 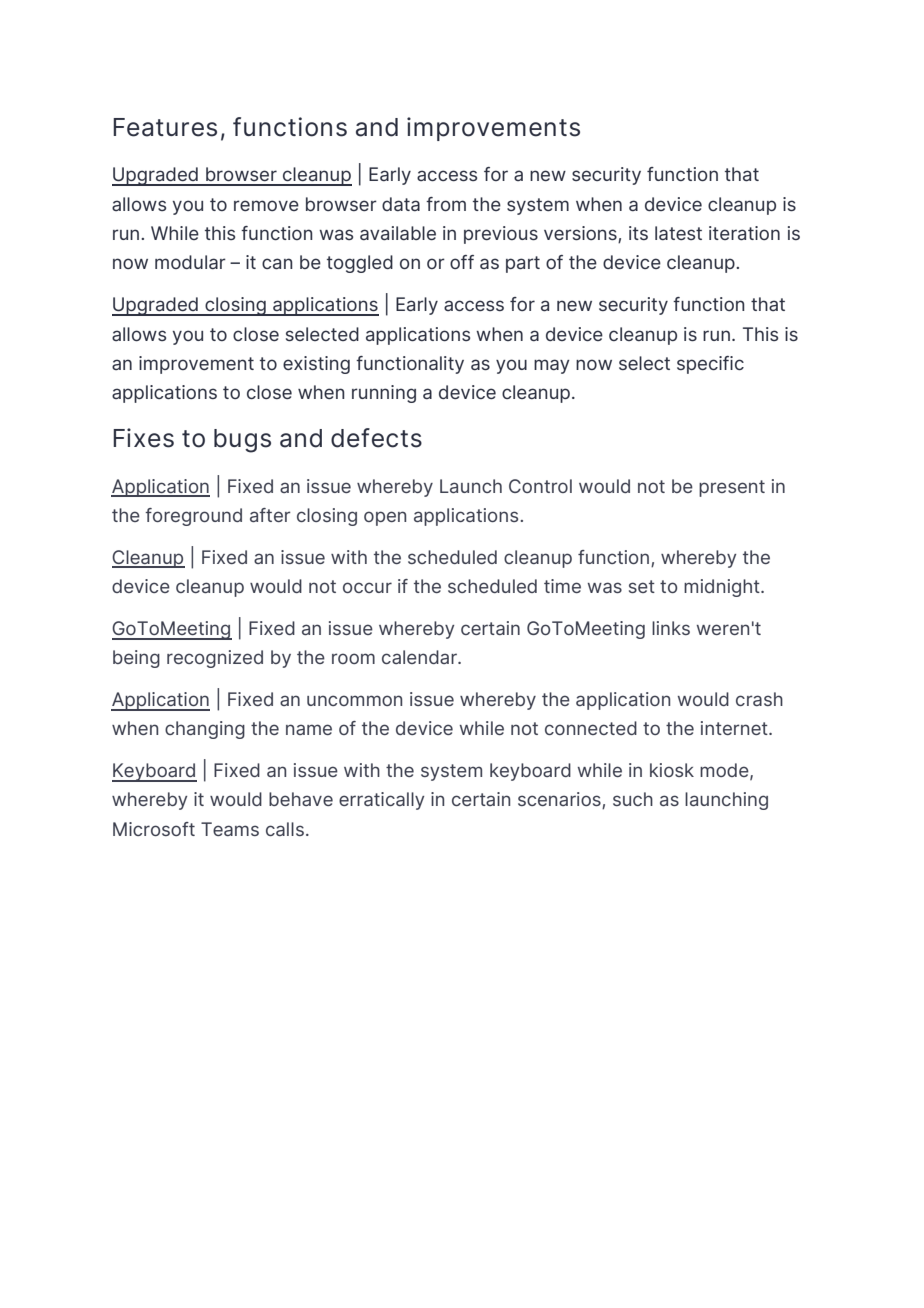 I want to click on off, so click(x=462, y=262).
